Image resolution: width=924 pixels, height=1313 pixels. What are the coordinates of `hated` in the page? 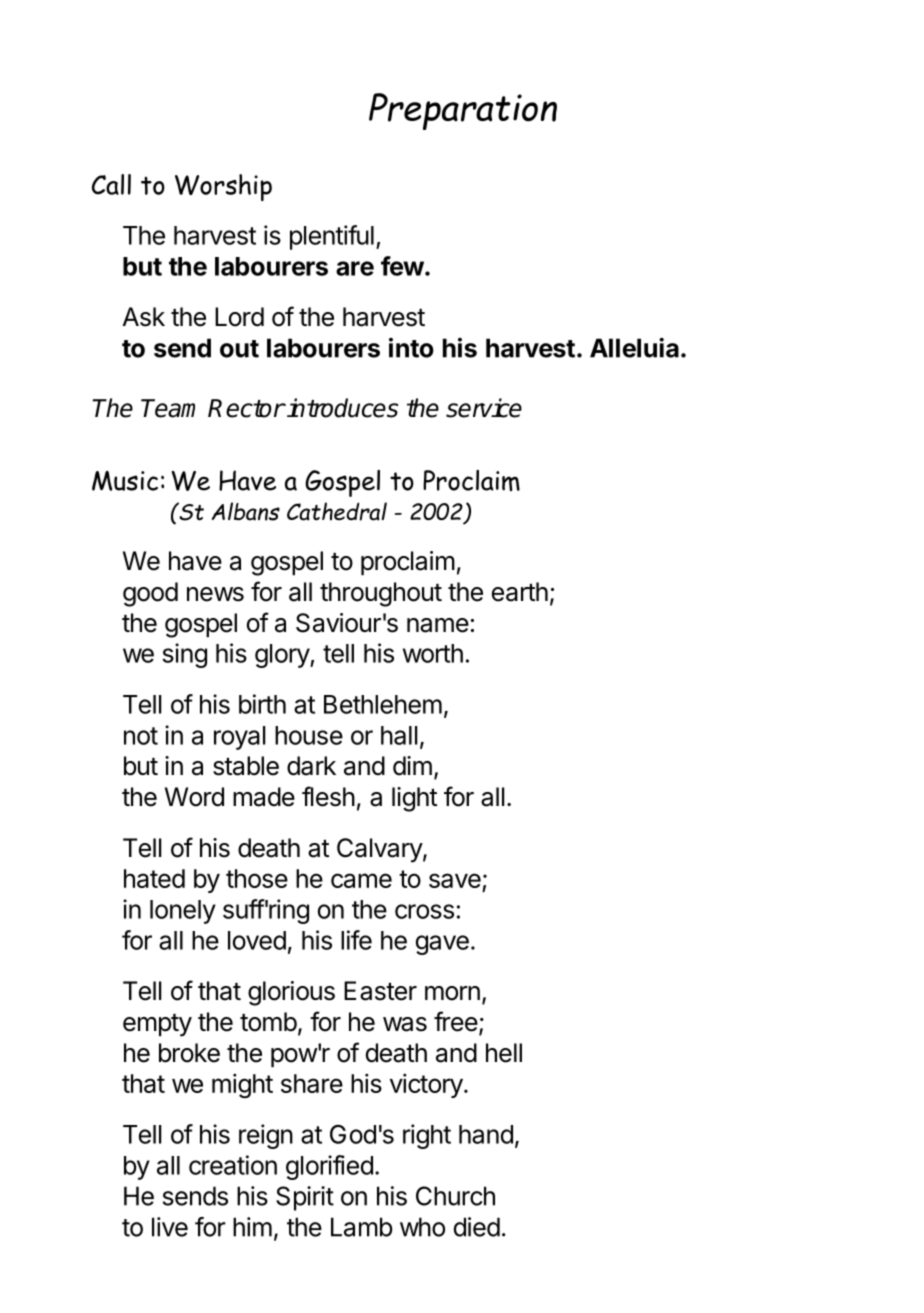 It's located at (154, 878).
